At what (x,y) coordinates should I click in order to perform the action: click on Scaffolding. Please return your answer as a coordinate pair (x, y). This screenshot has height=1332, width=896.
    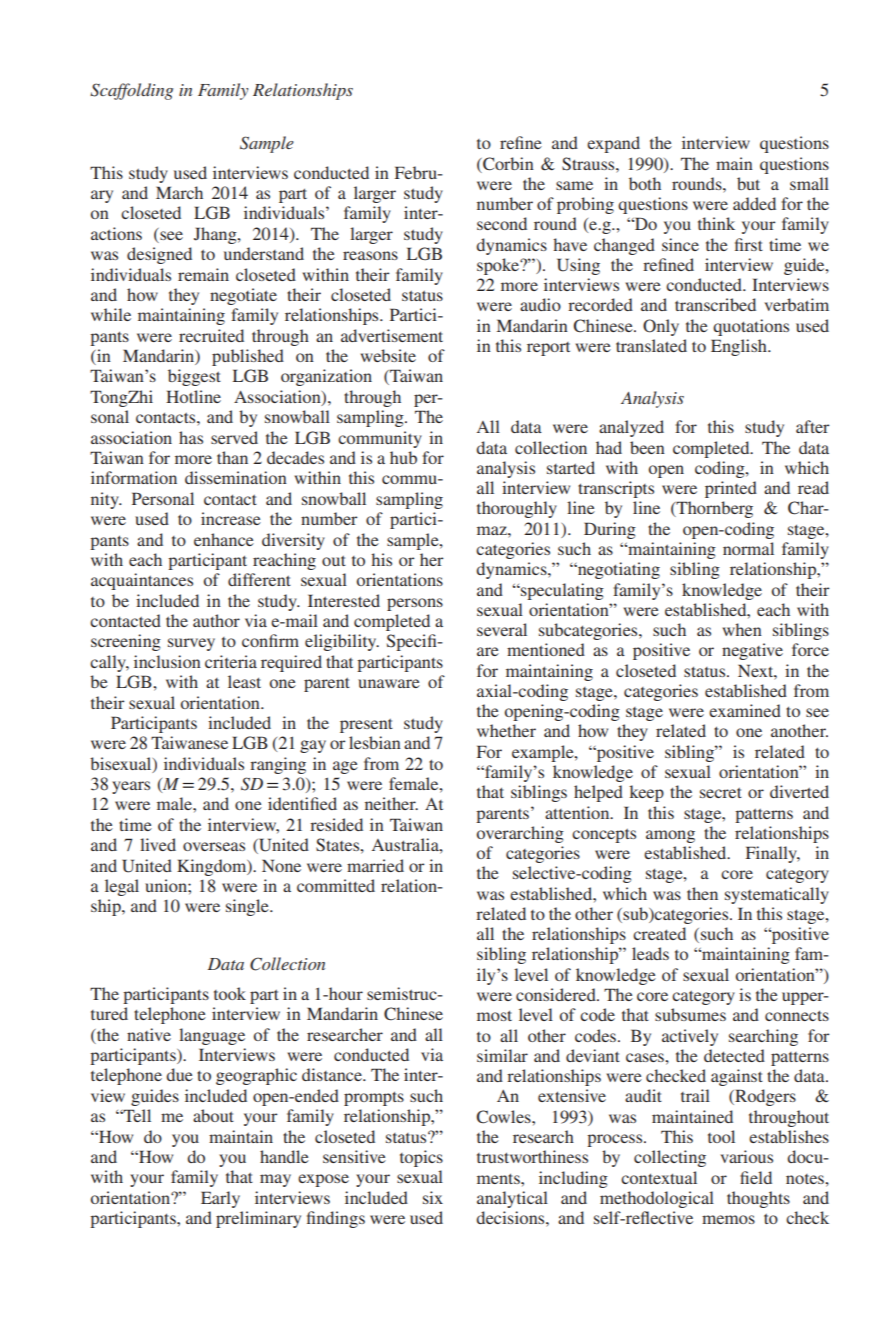
    Looking at the image, I should click on (131, 91).
